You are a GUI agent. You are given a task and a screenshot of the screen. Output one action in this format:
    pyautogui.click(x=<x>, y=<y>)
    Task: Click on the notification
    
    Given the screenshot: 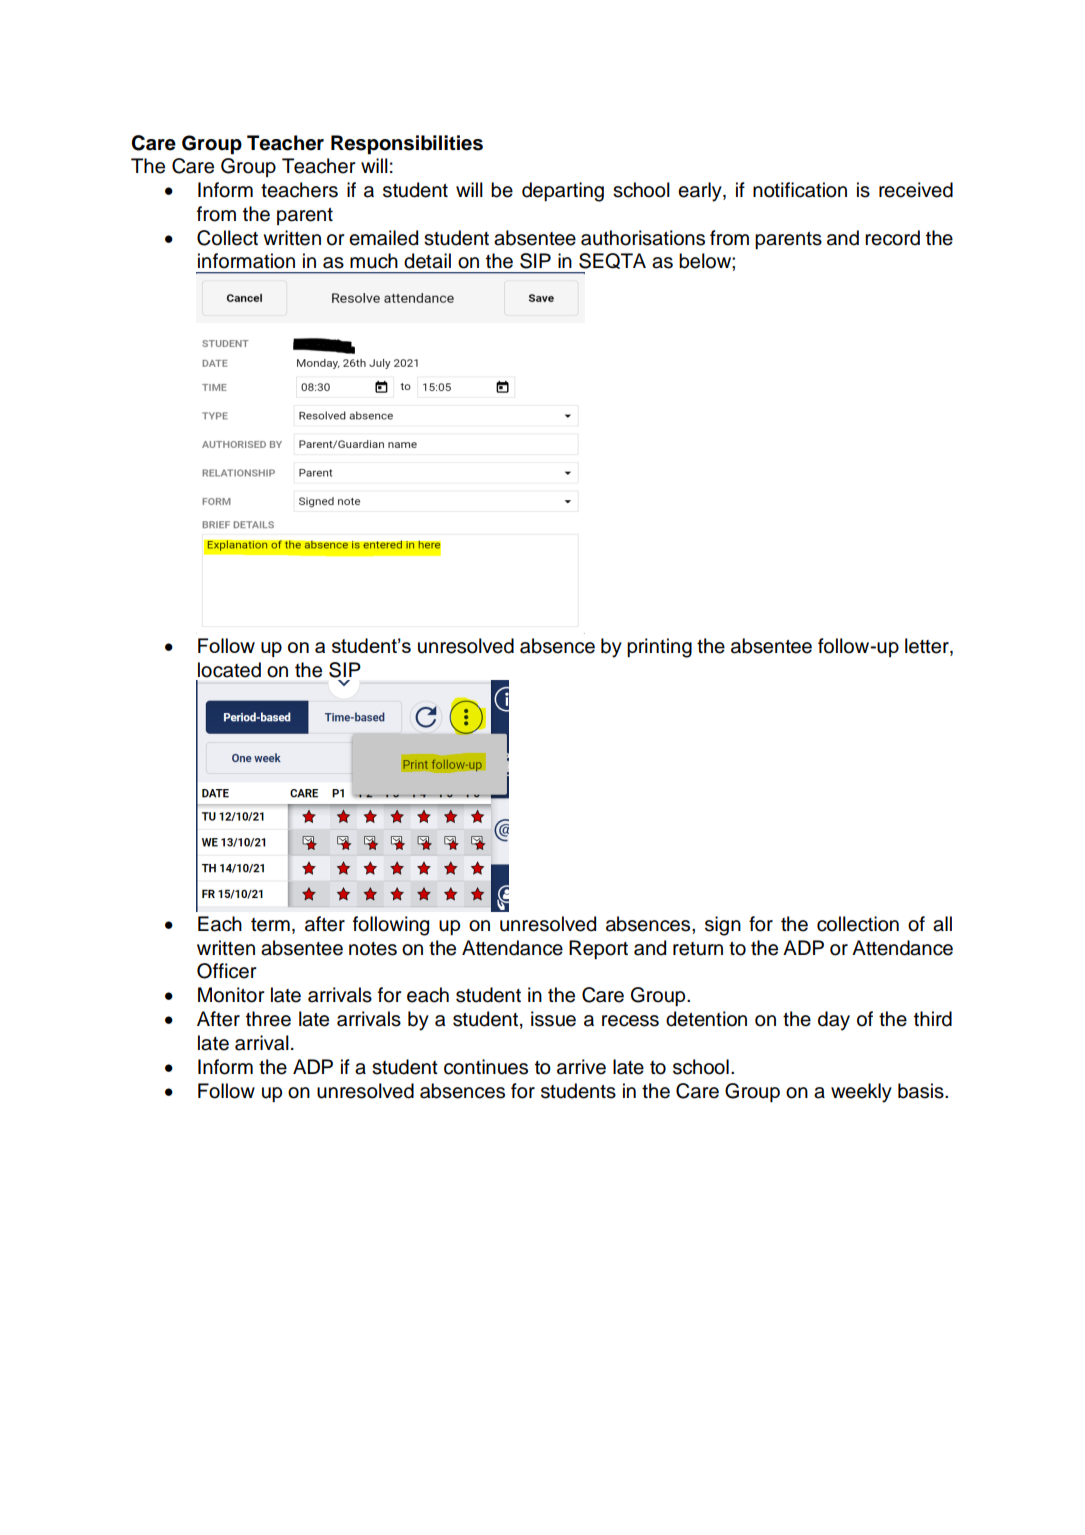 What is the action you would take?
    pyautogui.click(x=800, y=190)
